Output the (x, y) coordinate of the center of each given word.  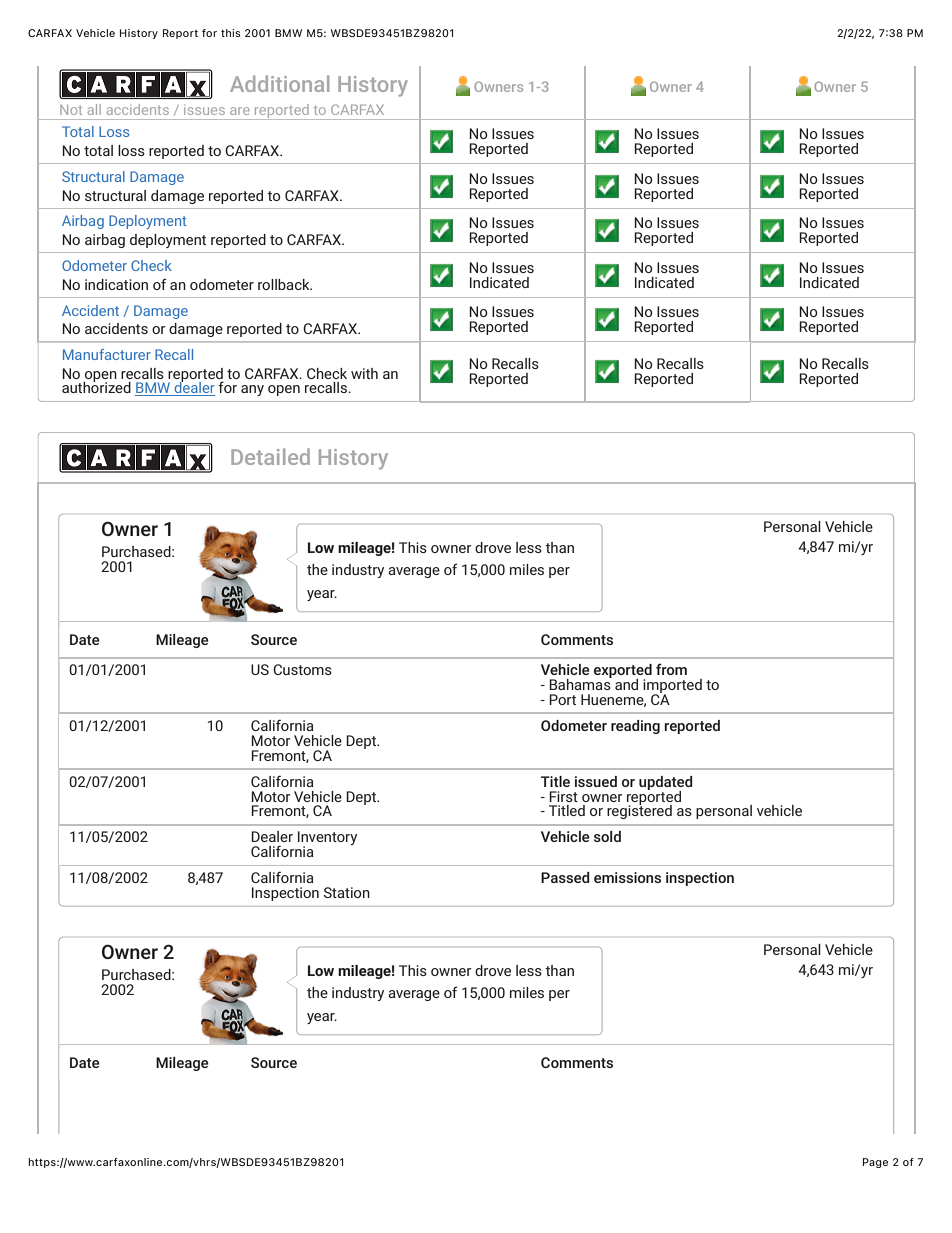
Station (347, 892)
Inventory (327, 839)
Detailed (270, 456)
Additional (279, 83)
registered (639, 811)
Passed (565, 877)
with (364, 373)
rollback (285, 284)
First (563, 796)
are (240, 111)
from (671, 669)
